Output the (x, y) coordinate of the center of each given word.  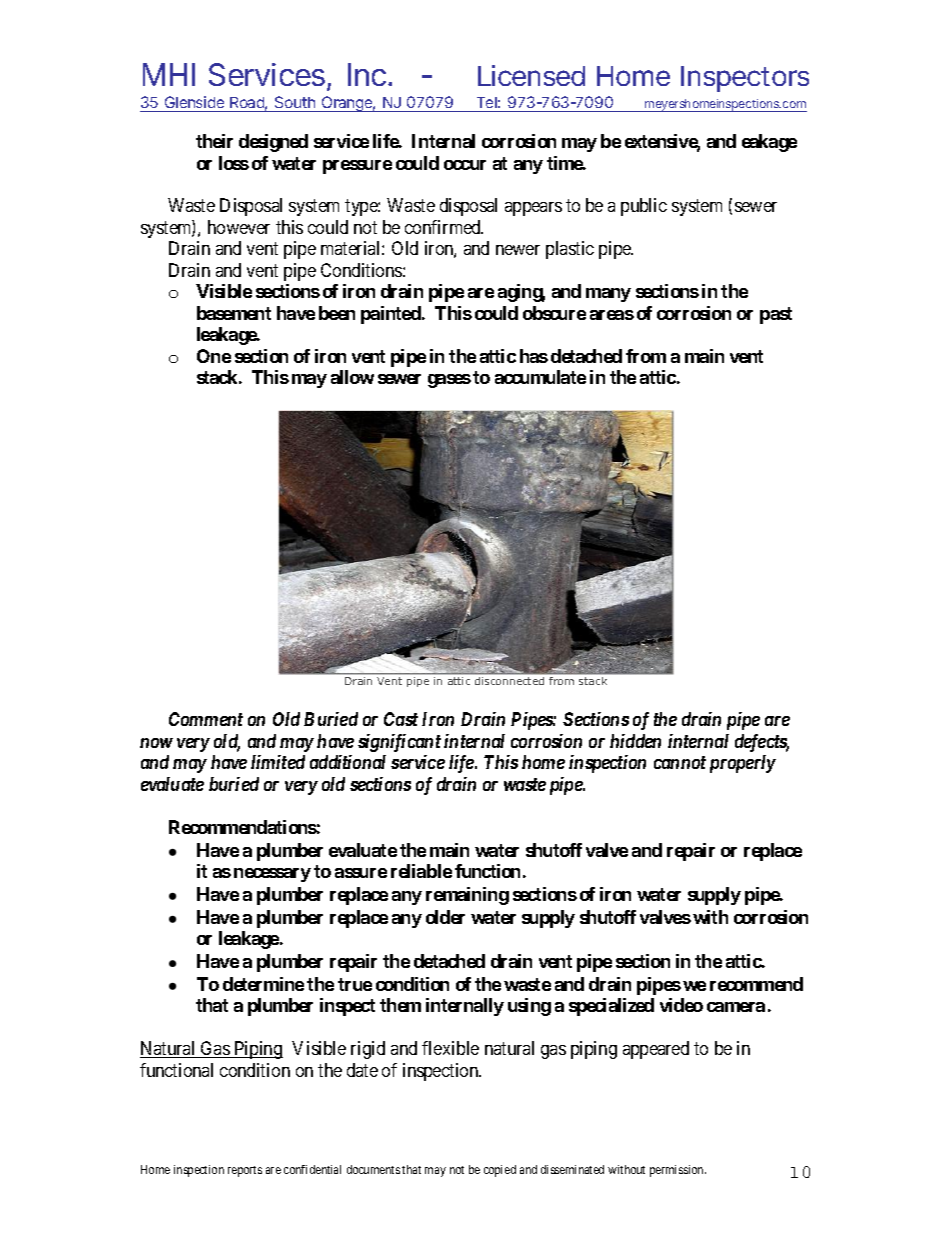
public (644, 207)
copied (500, 1171)
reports (245, 1171)
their (214, 141)
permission (678, 1171)
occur (465, 165)
